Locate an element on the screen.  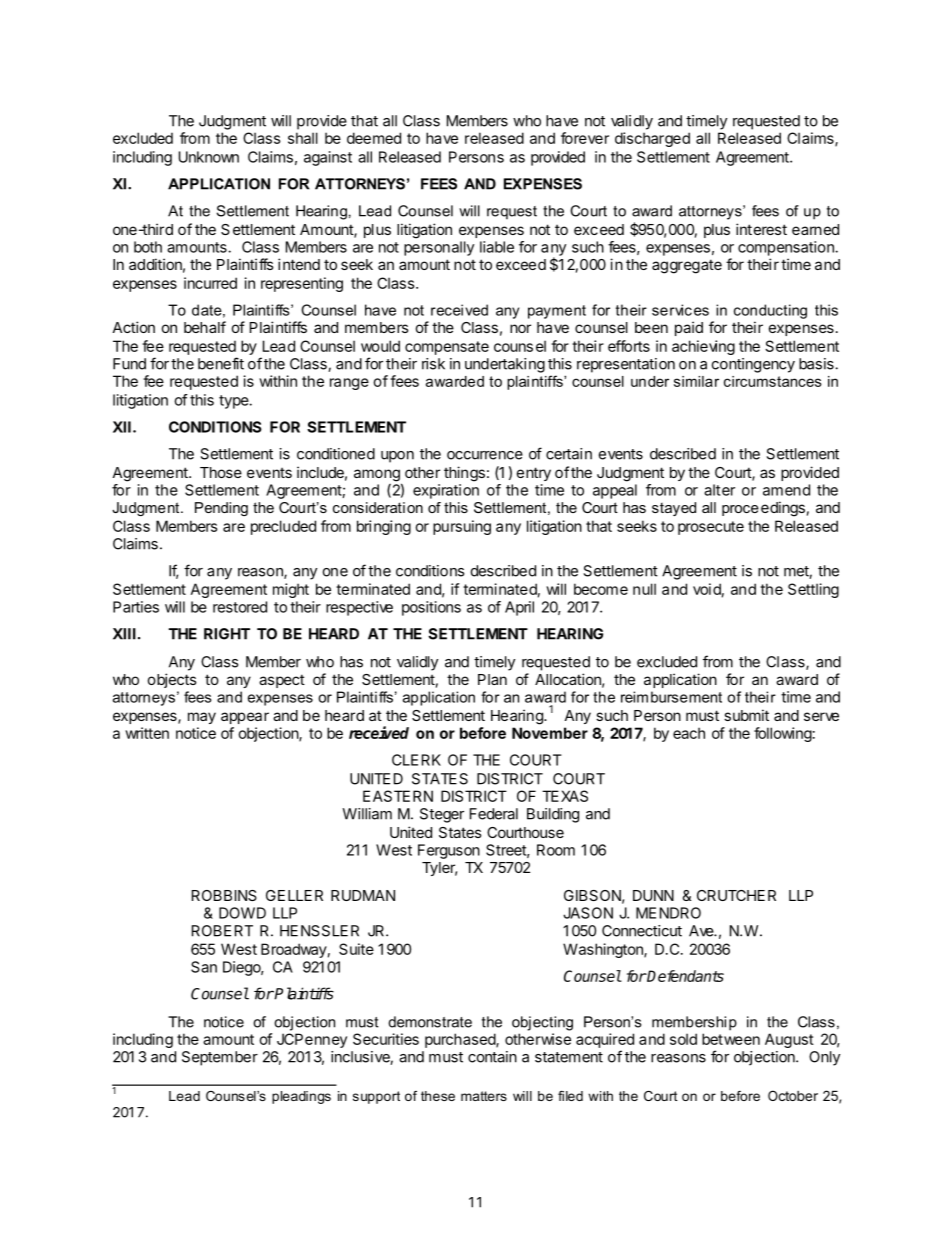
RIGHT is located at coordinates (227, 634).
